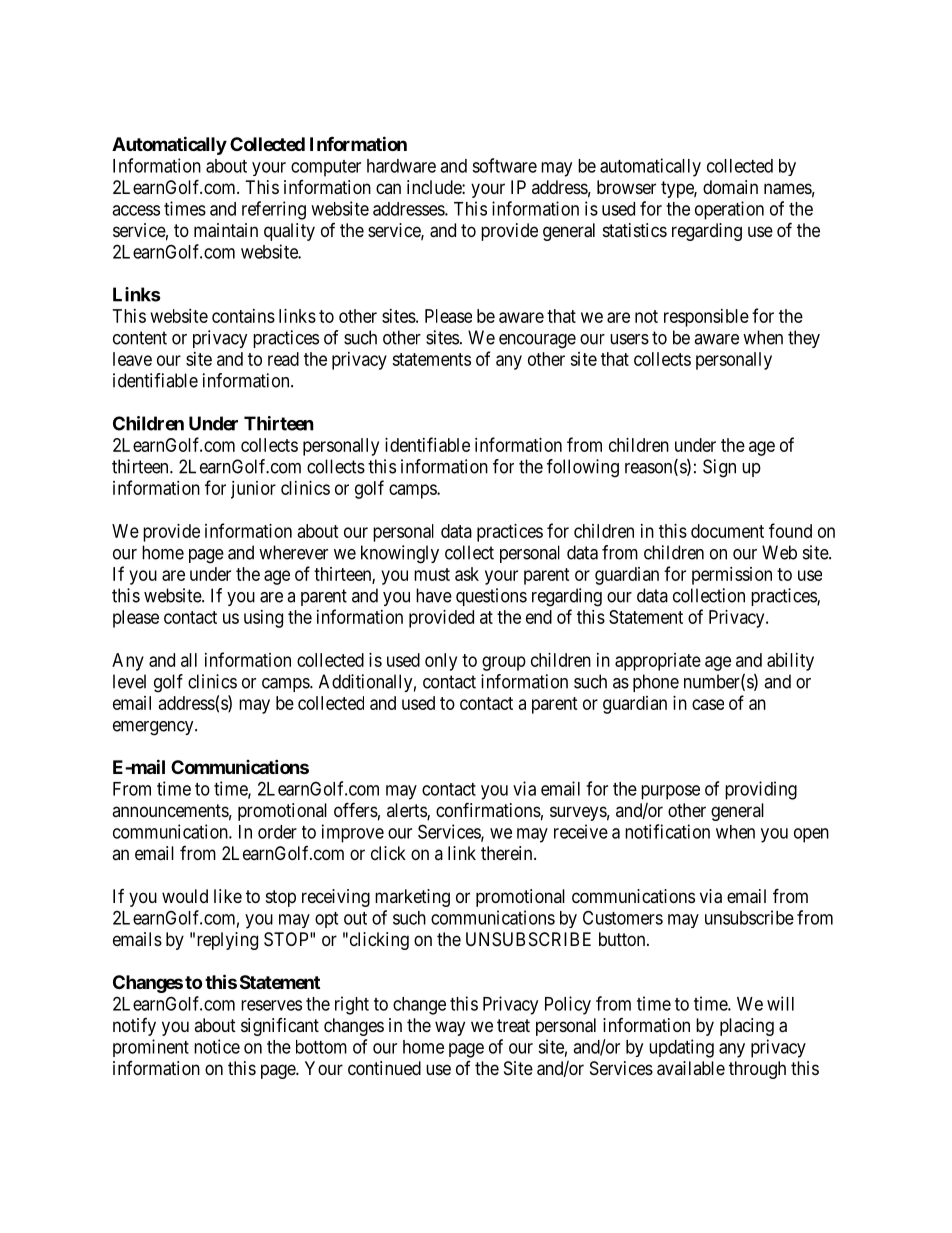 The height and width of the screenshot is (1233, 952). What do you see at coordinates (450, 1028) in the screenshot?
I see `way` at bounding box center [450, 1028].
